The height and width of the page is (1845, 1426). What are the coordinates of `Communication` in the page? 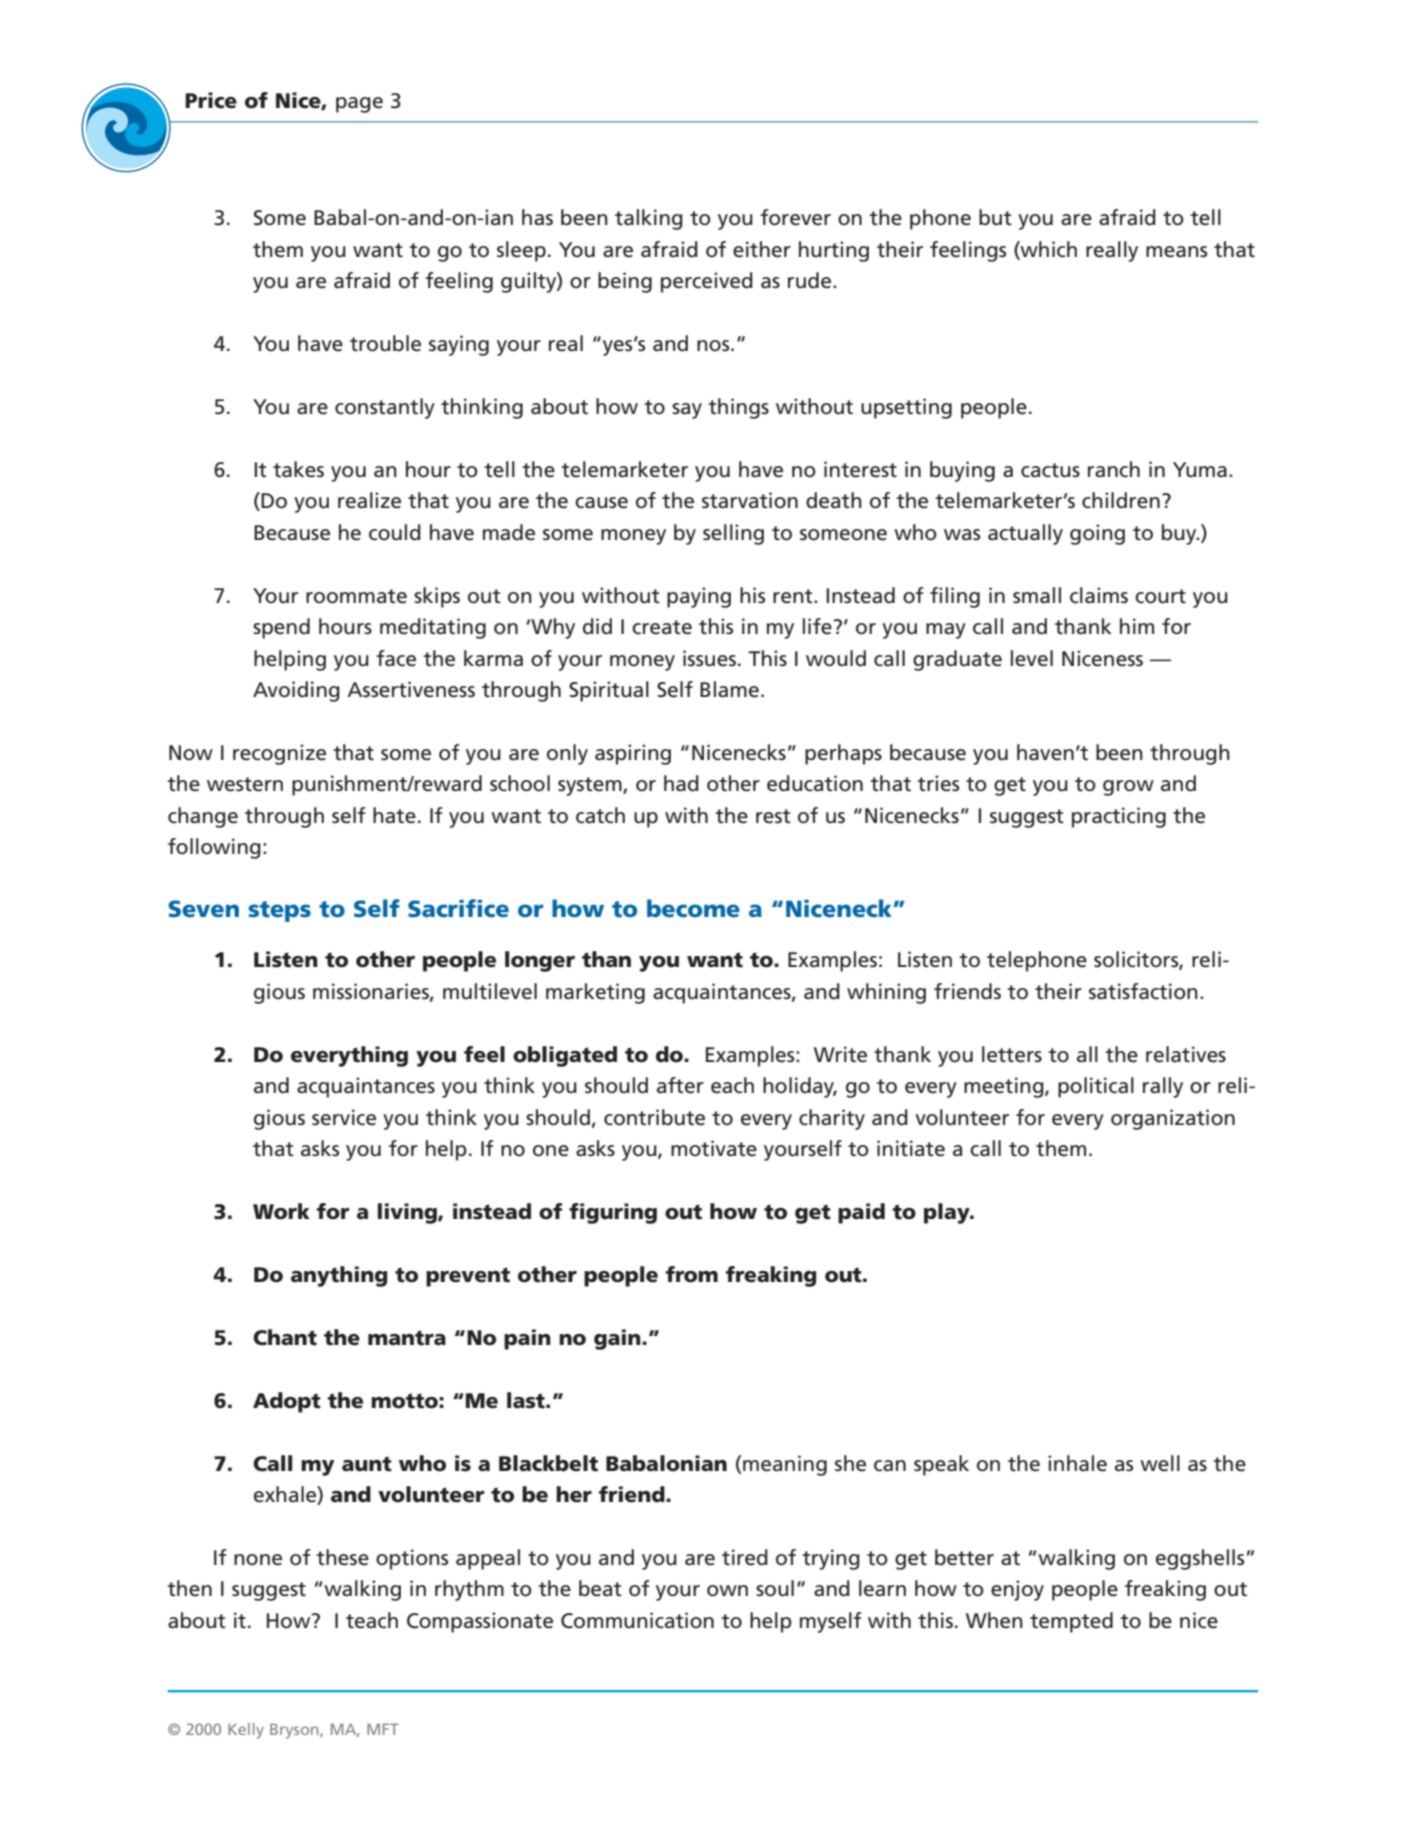 It's located at (637, 1620).
